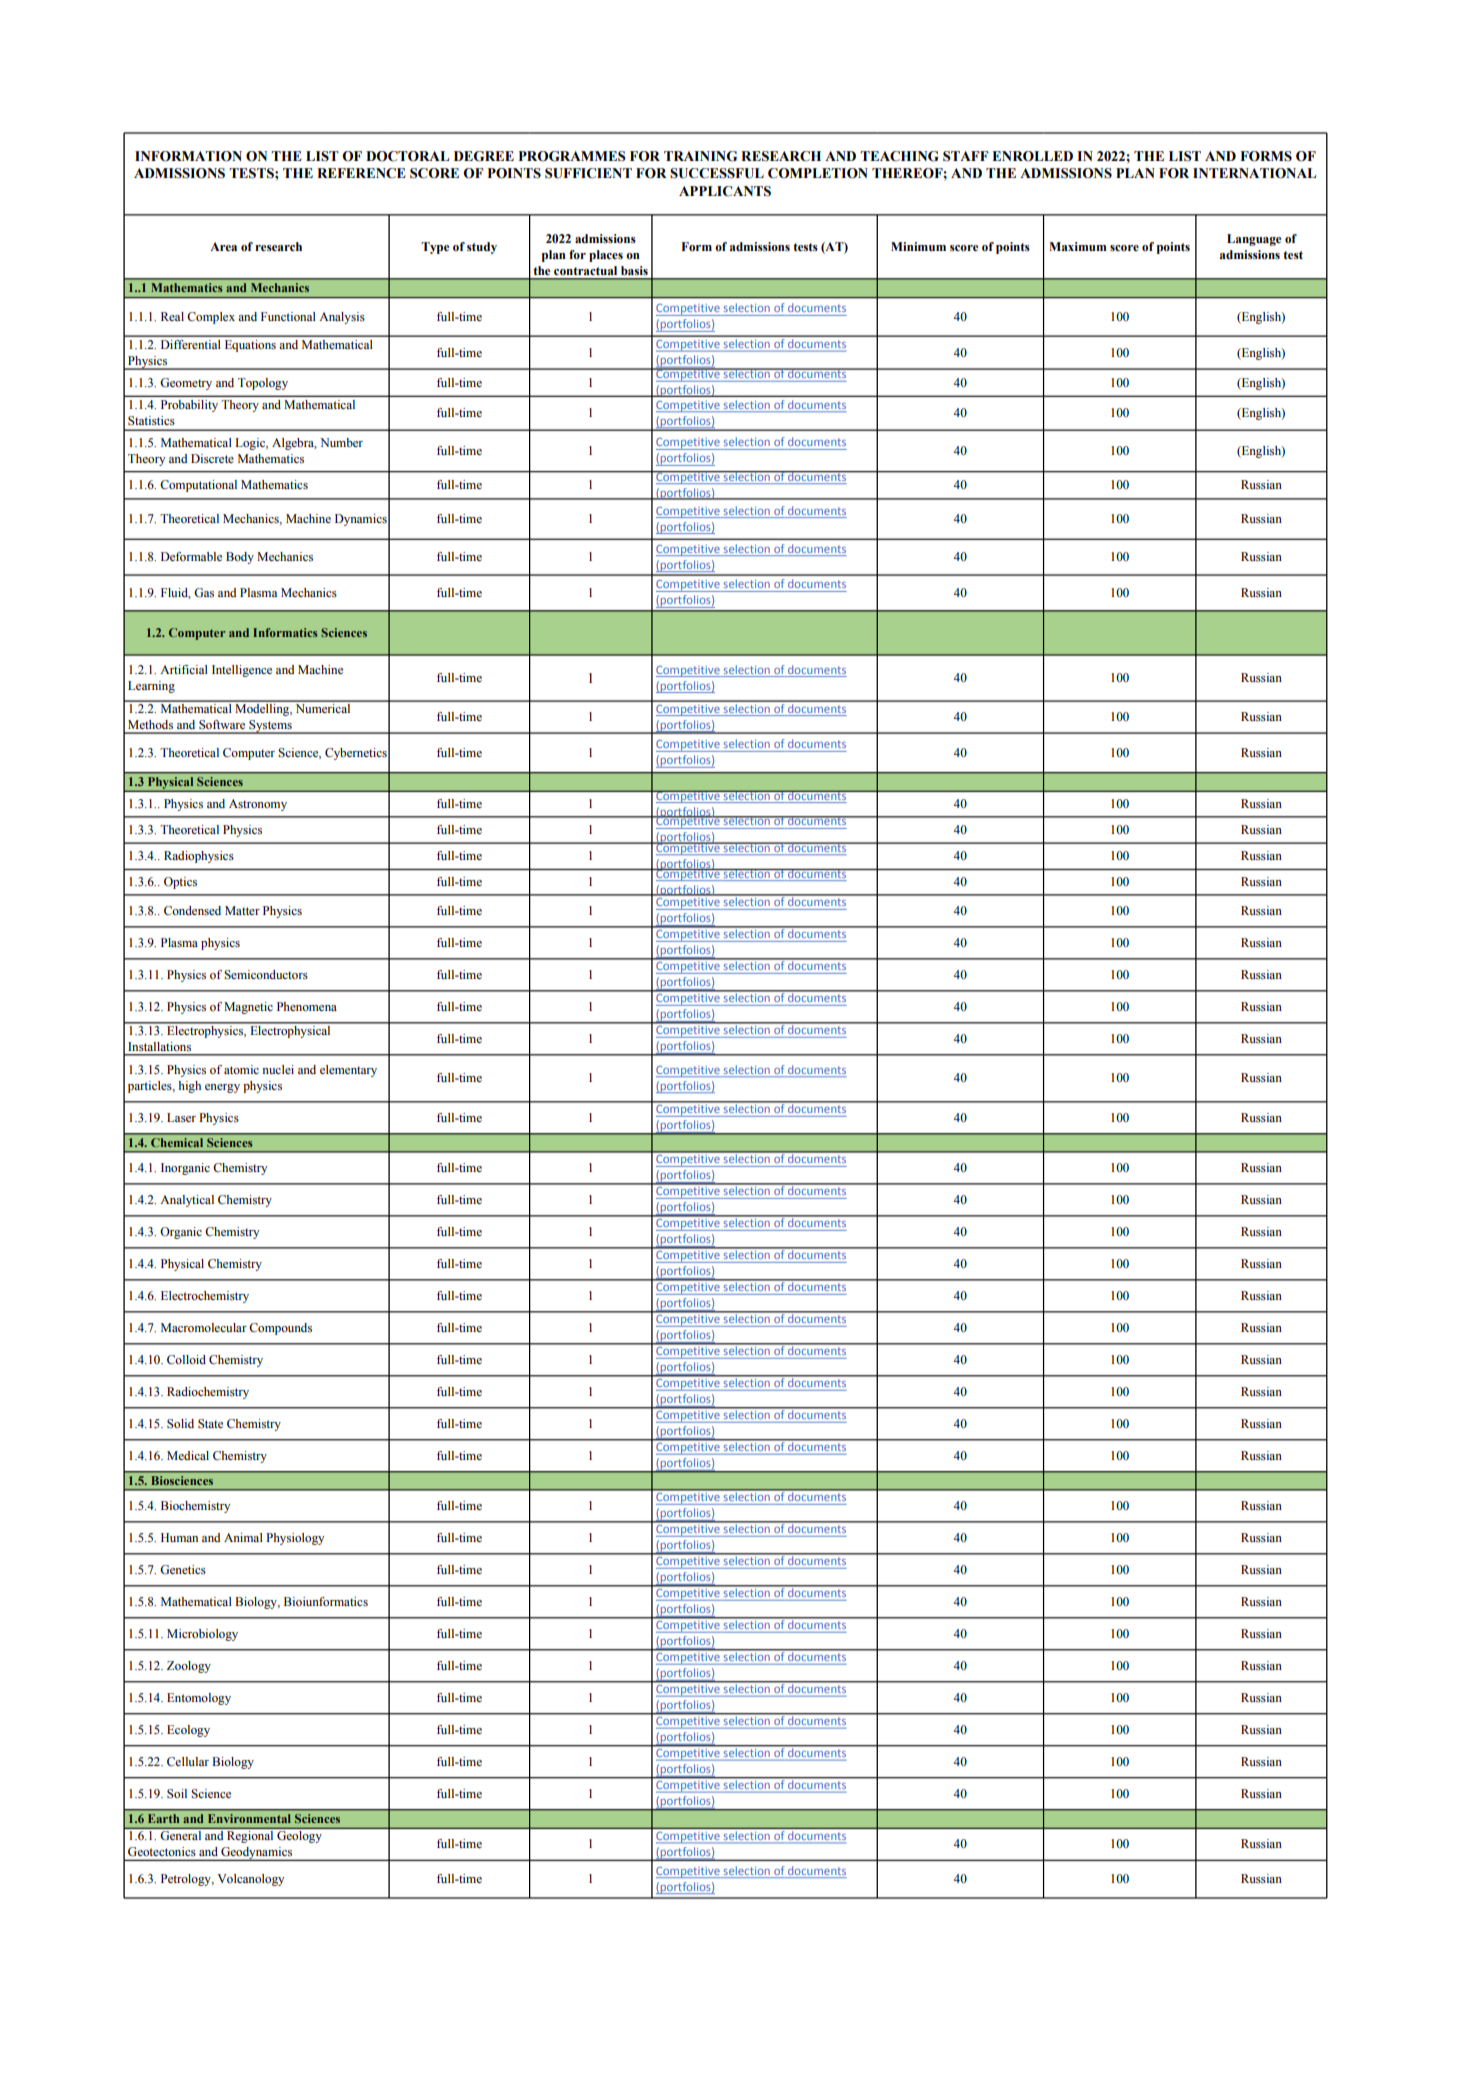  Describe the element at coordinates (270, 727) in the screenshot. I see `Systems` at that location.
